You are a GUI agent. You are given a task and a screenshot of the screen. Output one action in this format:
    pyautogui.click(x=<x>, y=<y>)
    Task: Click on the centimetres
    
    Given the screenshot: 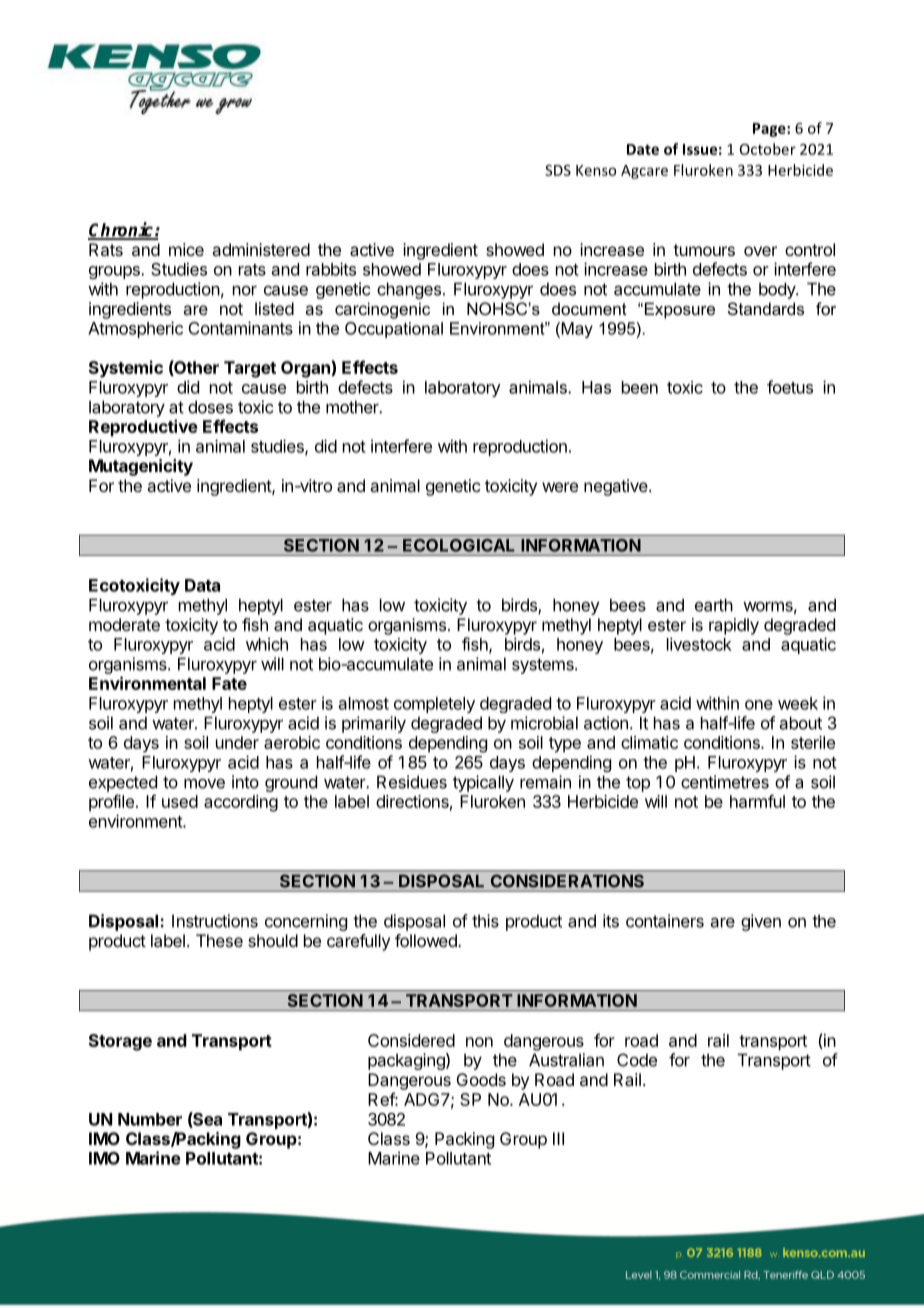 What is the action you would take?
    pyautogui.click(x=725, y=782)
